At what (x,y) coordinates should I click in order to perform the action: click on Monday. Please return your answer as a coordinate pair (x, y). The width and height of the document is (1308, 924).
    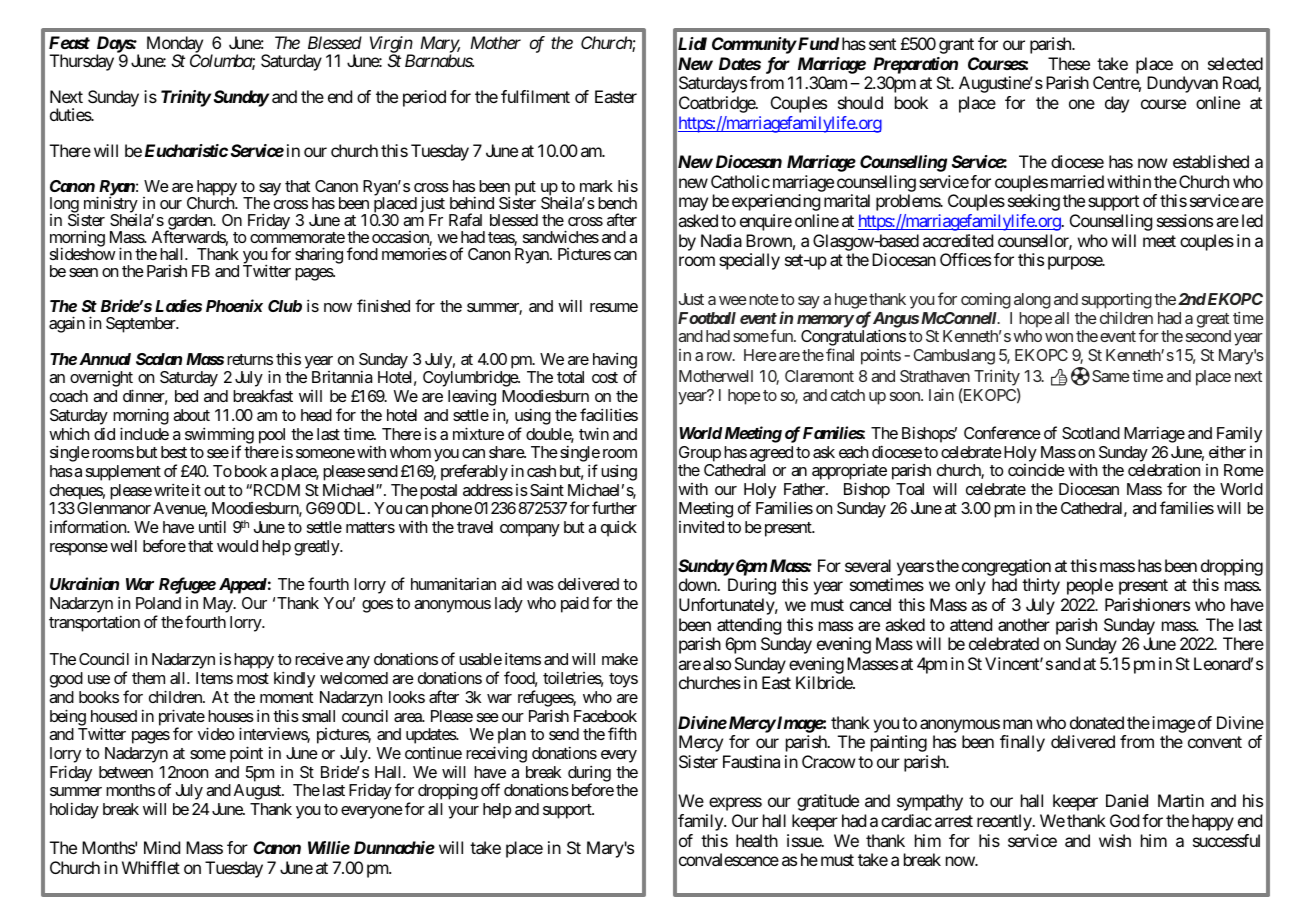
    Looking at the image, I should click on (175, 46).
